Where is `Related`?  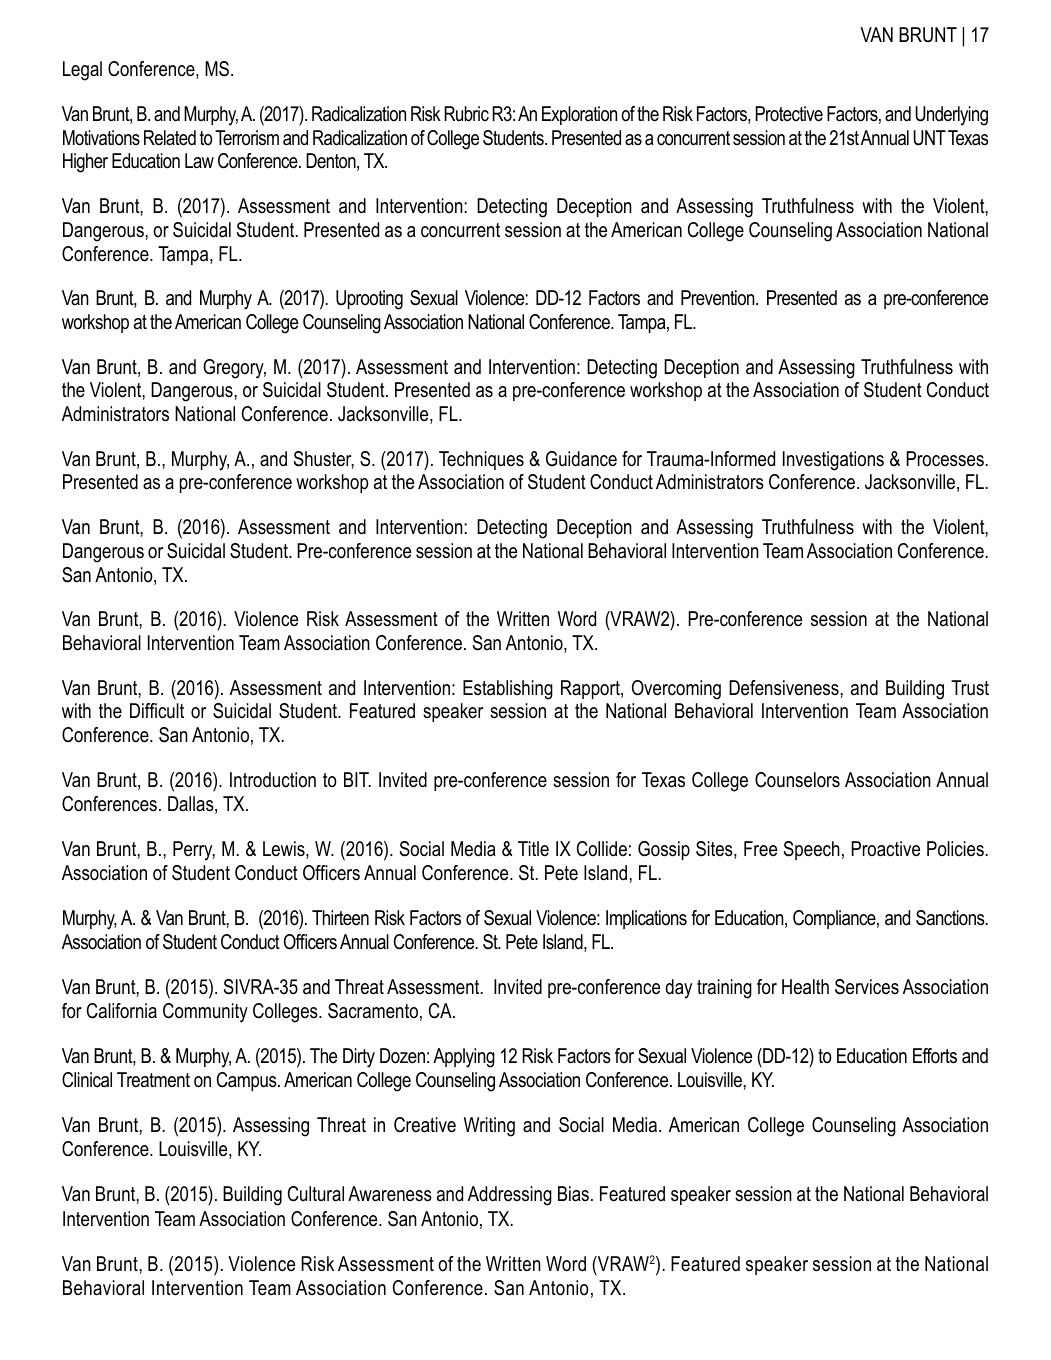 Related is located at coordinates (170, 138).
